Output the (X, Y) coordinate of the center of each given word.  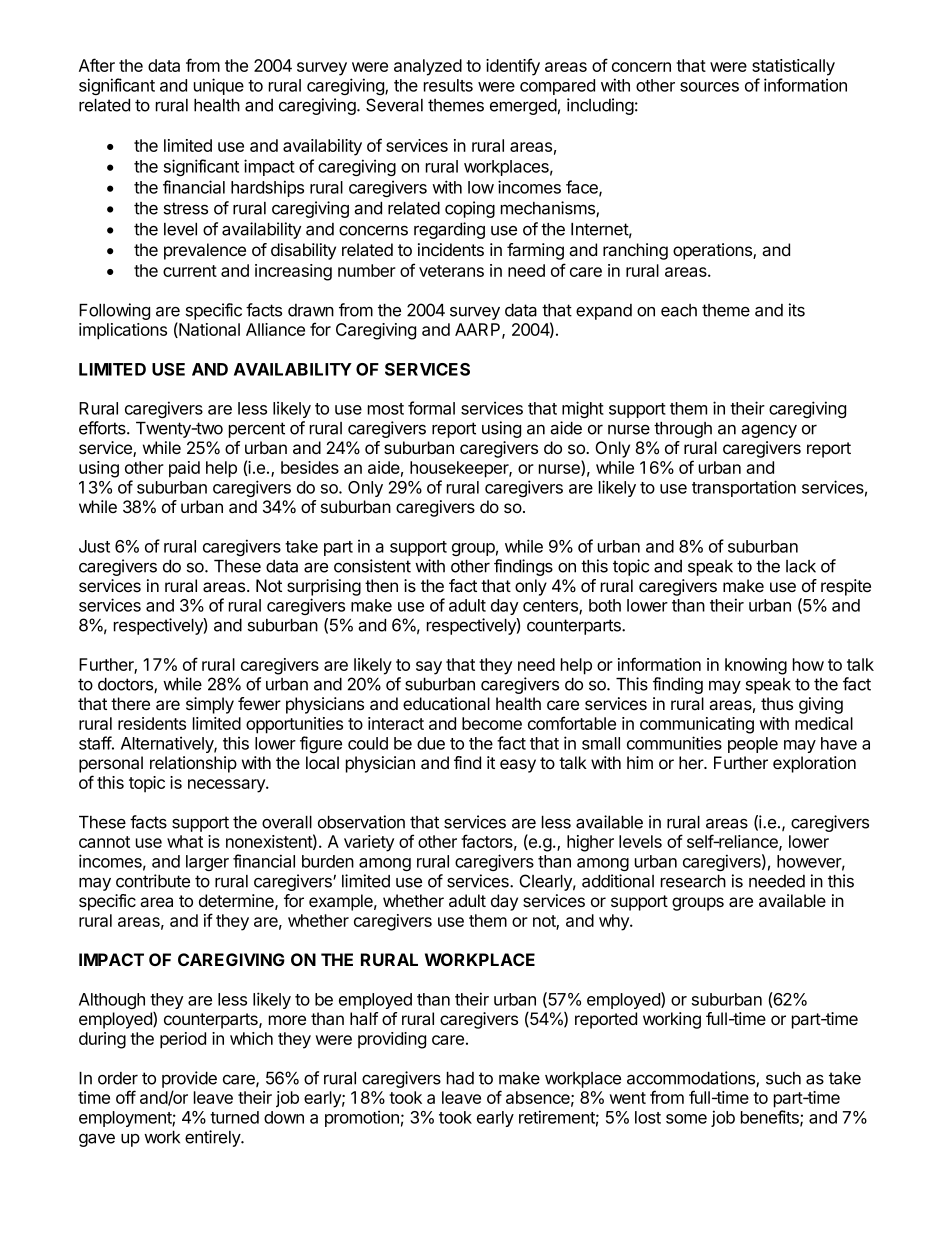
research (693, 881)
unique (219, 86)
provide (189, 1079)
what (185, 841)
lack (801, 566)
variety (369, 843)
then (381, 585)
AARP (479, 330)
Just (94, 546)
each (679, 310)
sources (709, 87)
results (448, 85)
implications (123, 331)
